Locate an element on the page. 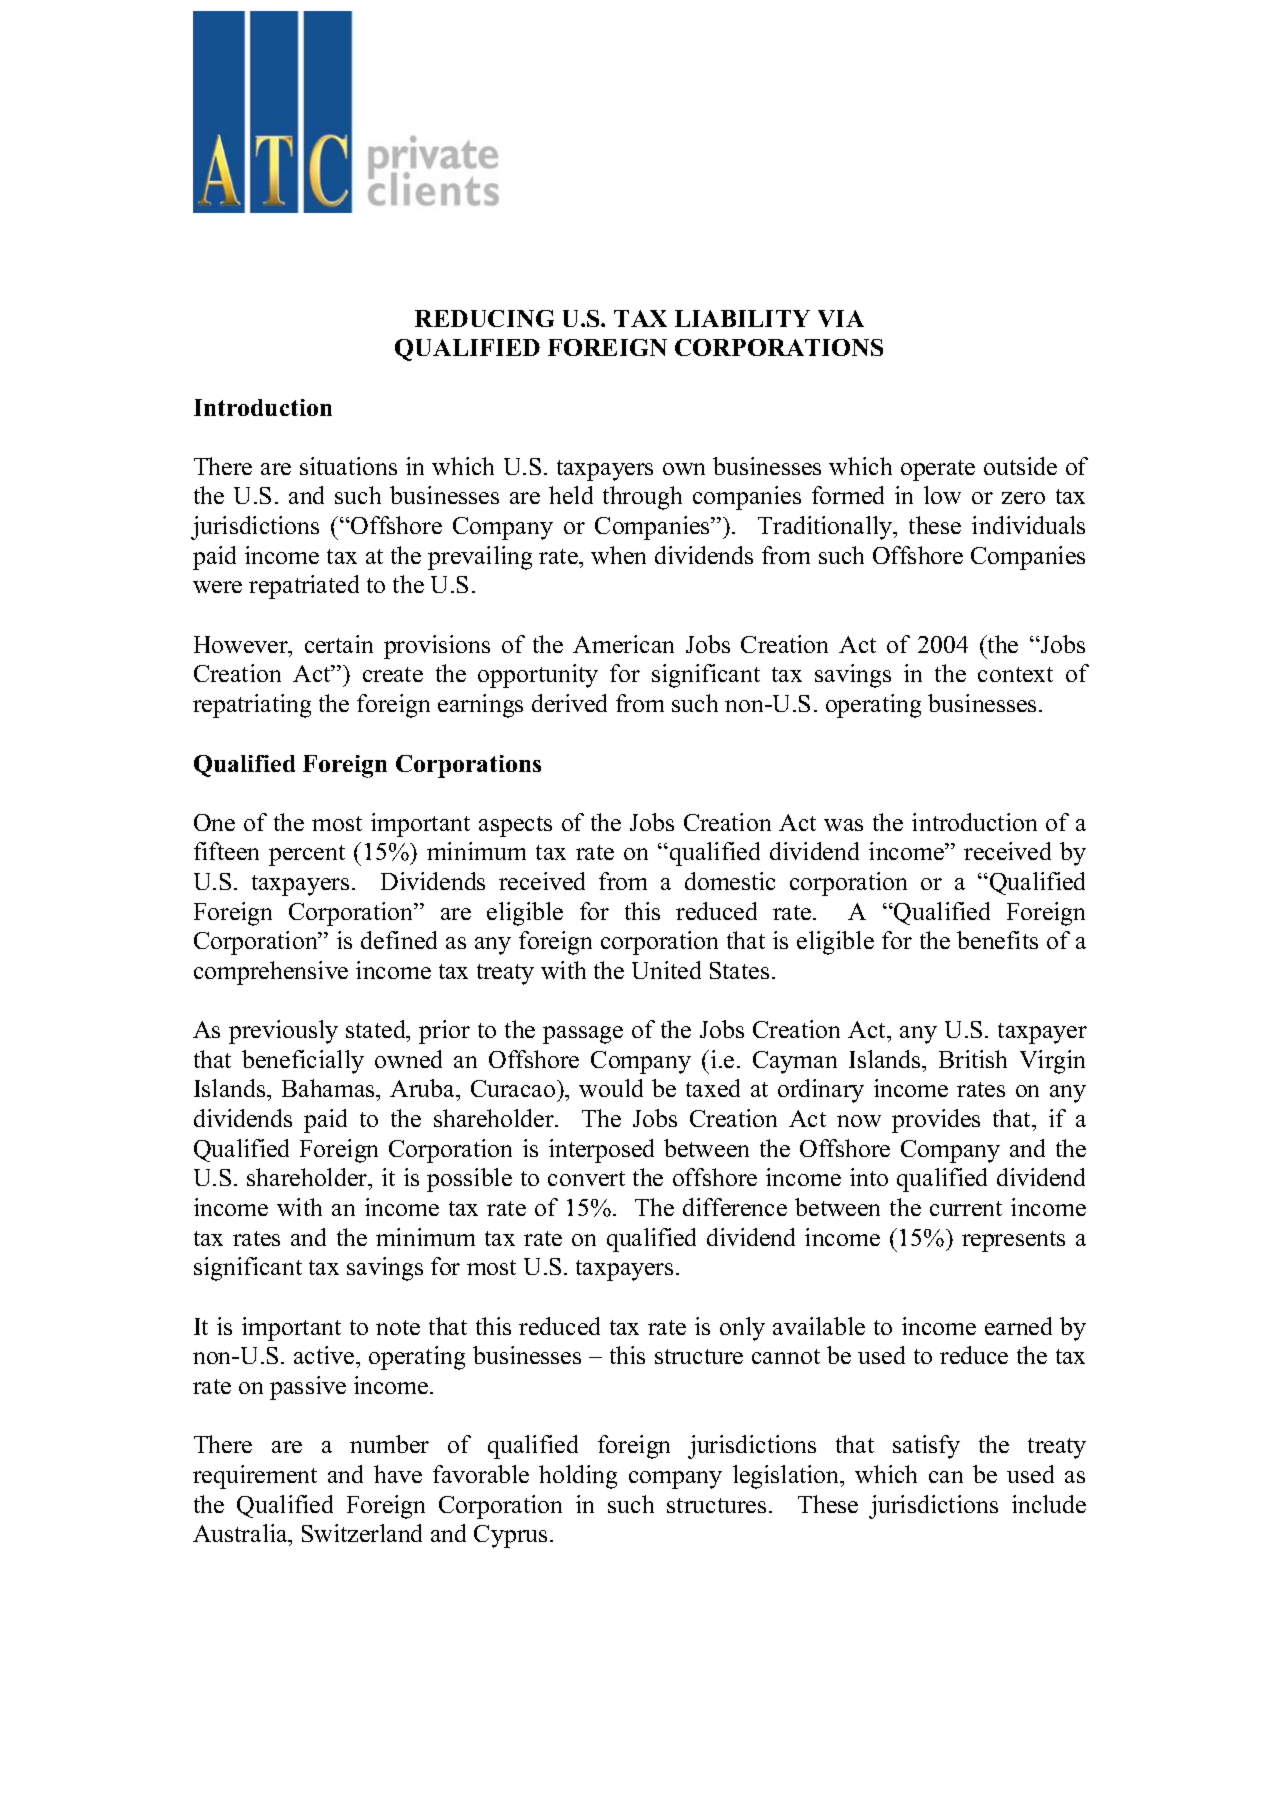 Image resolution: width=1279 pixels, height=1810 pixels. difference is located at coordinates (735, 1207).
